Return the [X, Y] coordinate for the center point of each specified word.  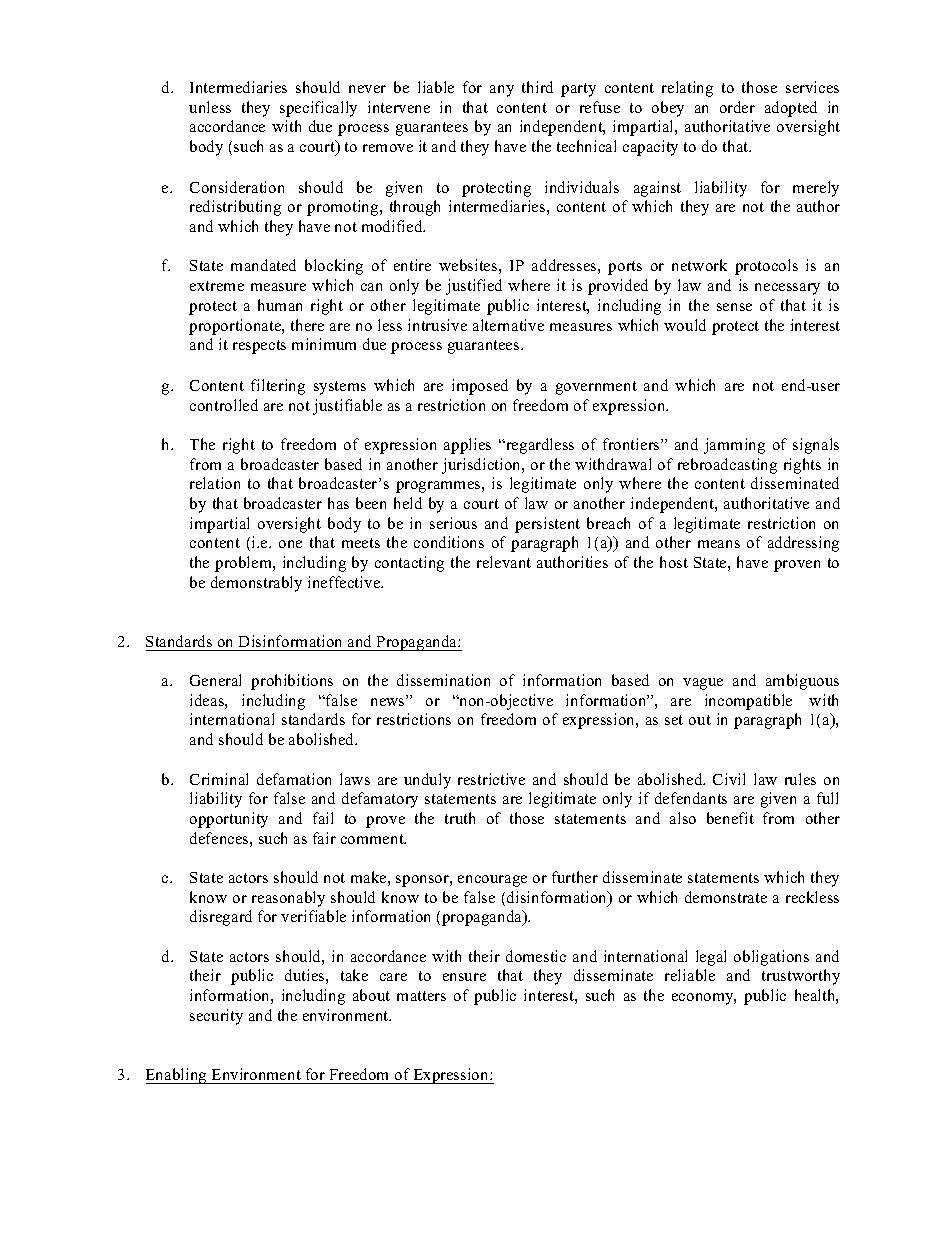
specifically [318, 109]
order [737, 107]
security [216, 1017]
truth [460, 818]
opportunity [229, 820]
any [502, 91]
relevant [504, 562]
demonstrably [256, 584]
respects [259, 347]
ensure [464, 977]
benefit [730, 818]
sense [734, 307]
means [719, 544]
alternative [508, 325]
